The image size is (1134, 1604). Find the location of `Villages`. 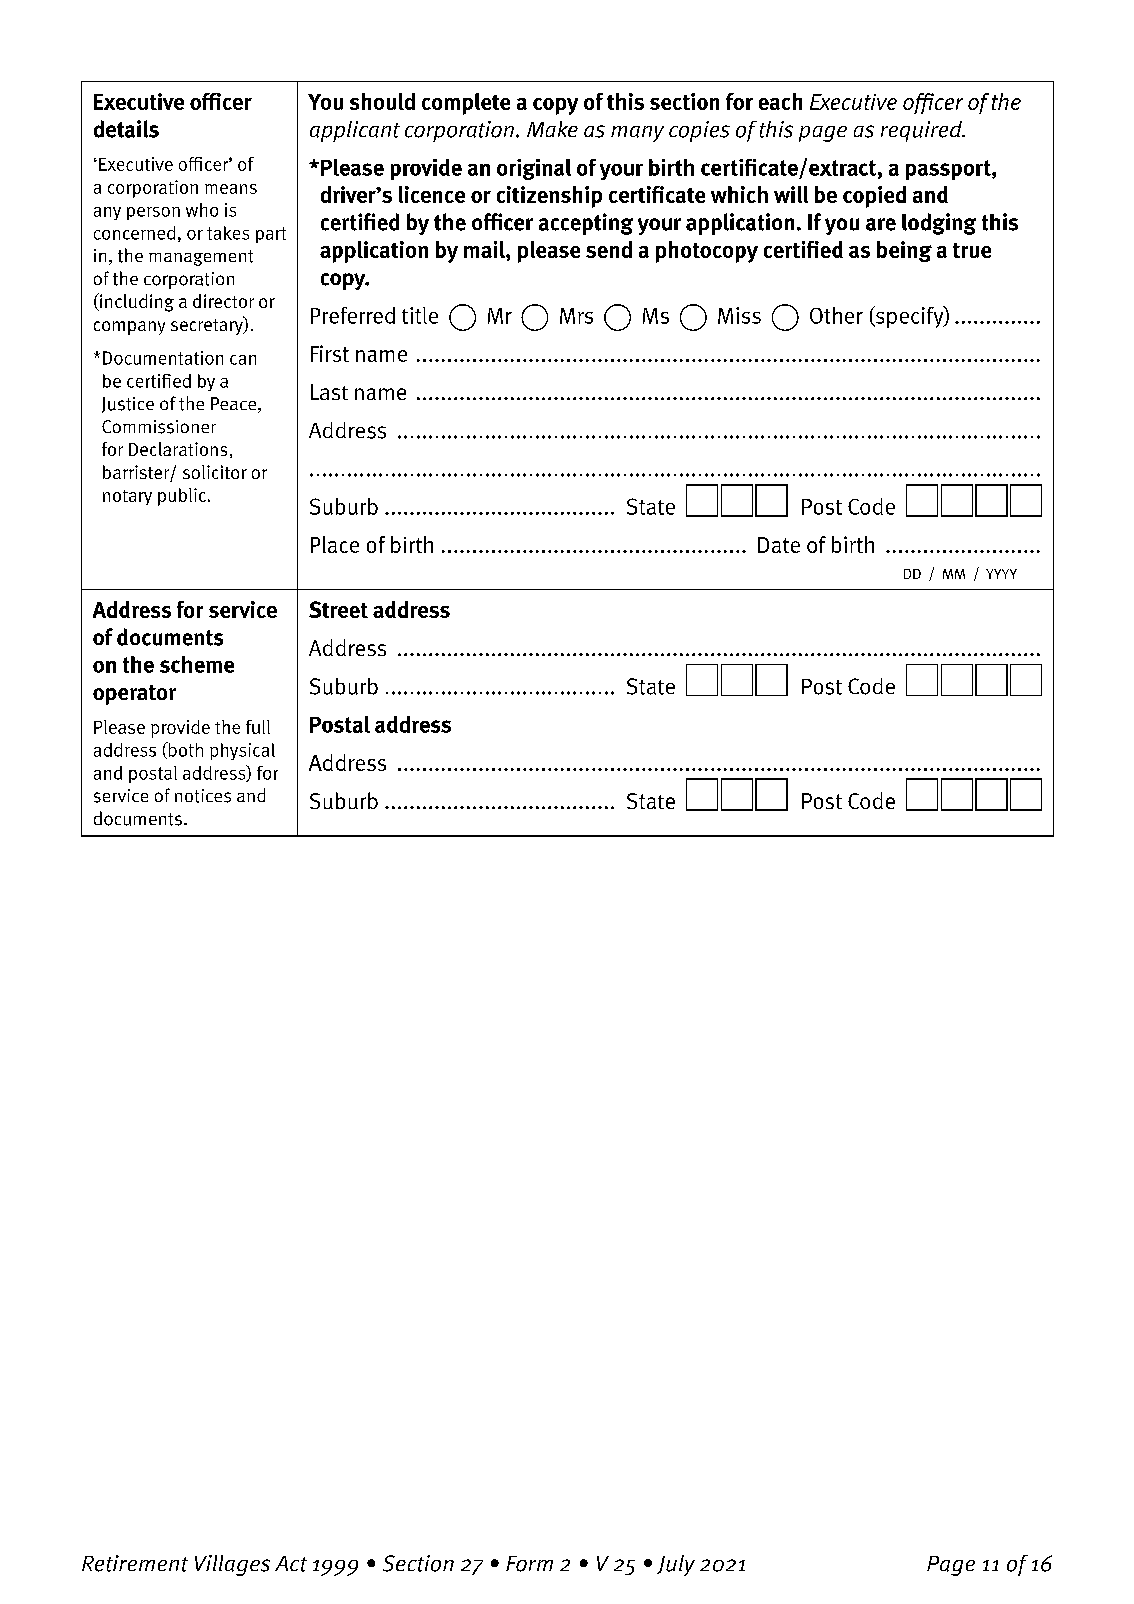

Villages is located at coordinates (232, 1565).
